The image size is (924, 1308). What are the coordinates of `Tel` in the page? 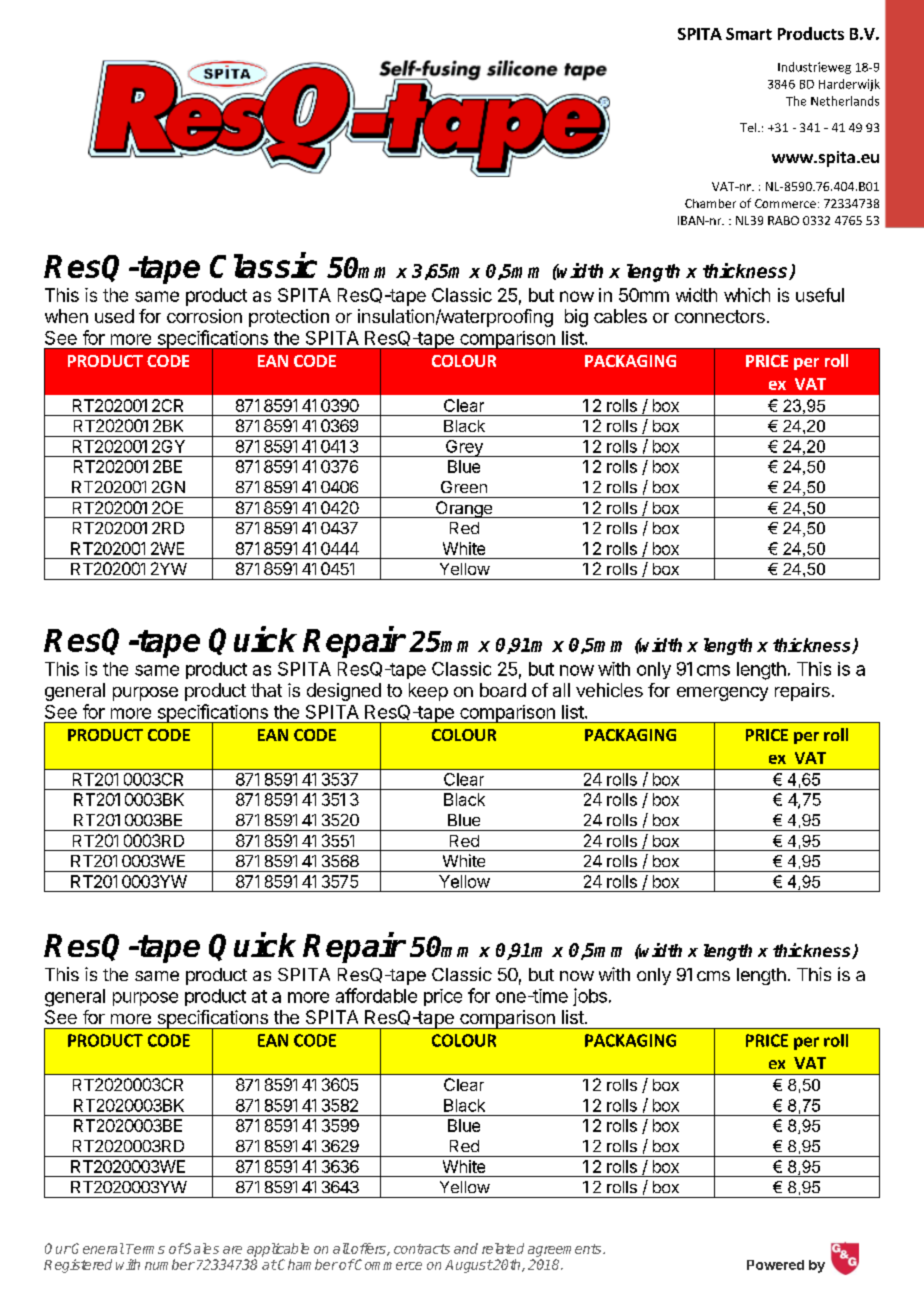 It's located at (749, 127).
